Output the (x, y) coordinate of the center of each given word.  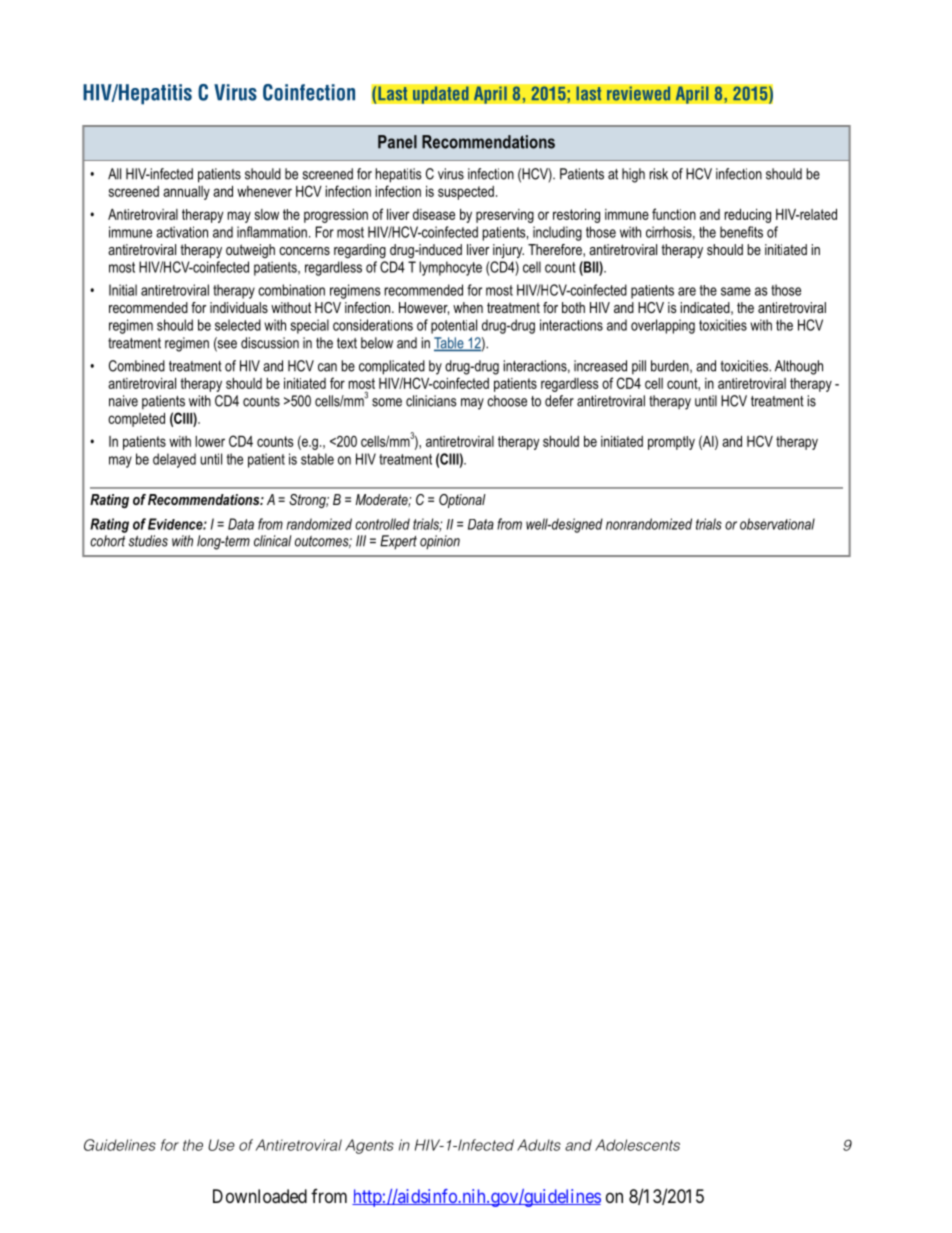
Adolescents (637, 1145)
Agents (369, 1146)
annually (186, 193)
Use (221, 1145)
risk (658, 174)
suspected (466, 193)
